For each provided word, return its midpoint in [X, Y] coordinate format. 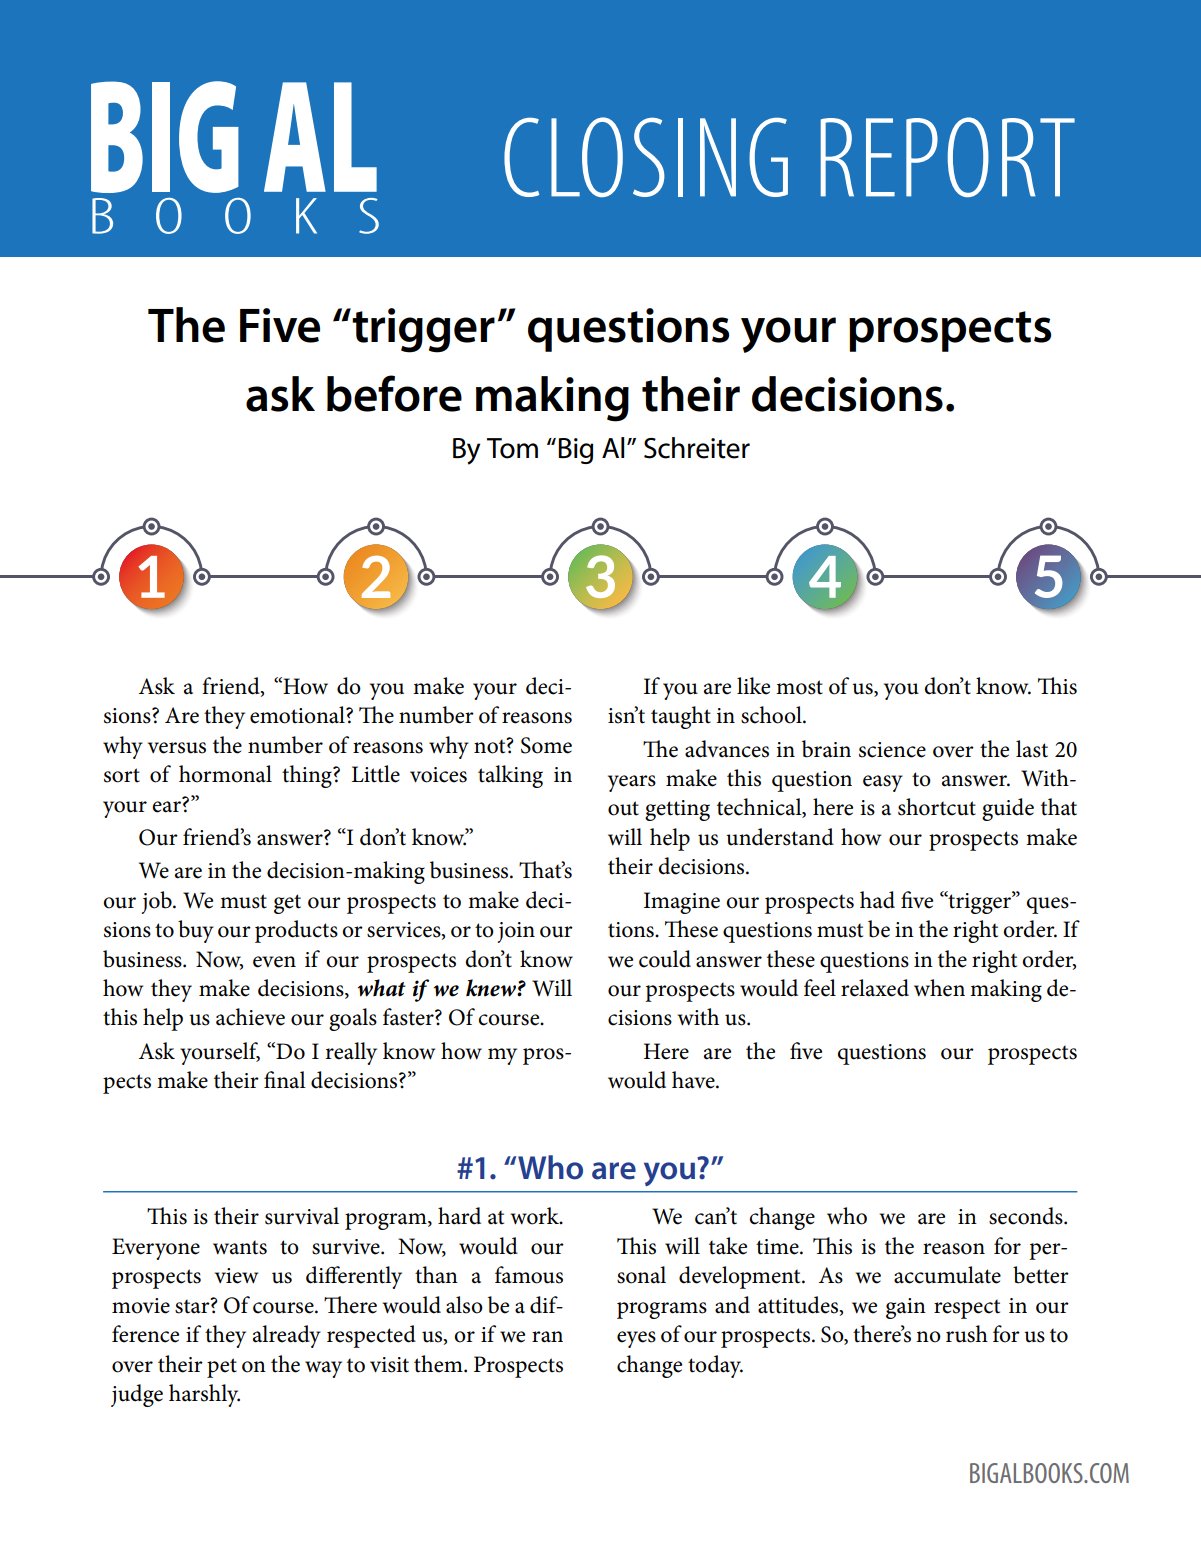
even [274, 962]
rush [967, 1334]
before [394, 393]
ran [547, 1337]
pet [222, 1368]
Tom [512, 448]
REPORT [948, 157]
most [799, 687]
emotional [298, 715]
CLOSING [646, 157]
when [939, 988]
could [665, 959]
